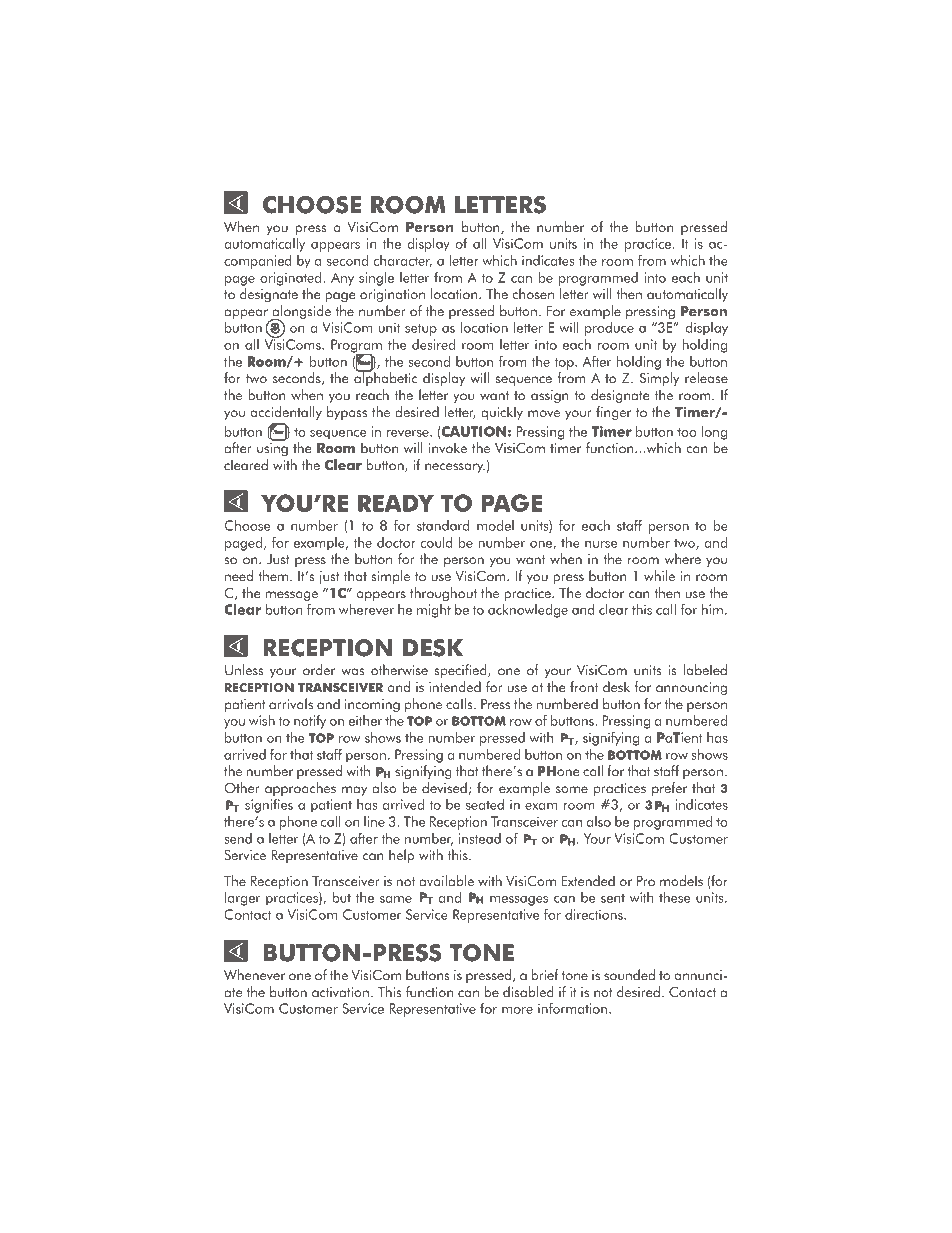  Describe the element at coordinates (340, 992) in the page. I see `activation` at that location.
